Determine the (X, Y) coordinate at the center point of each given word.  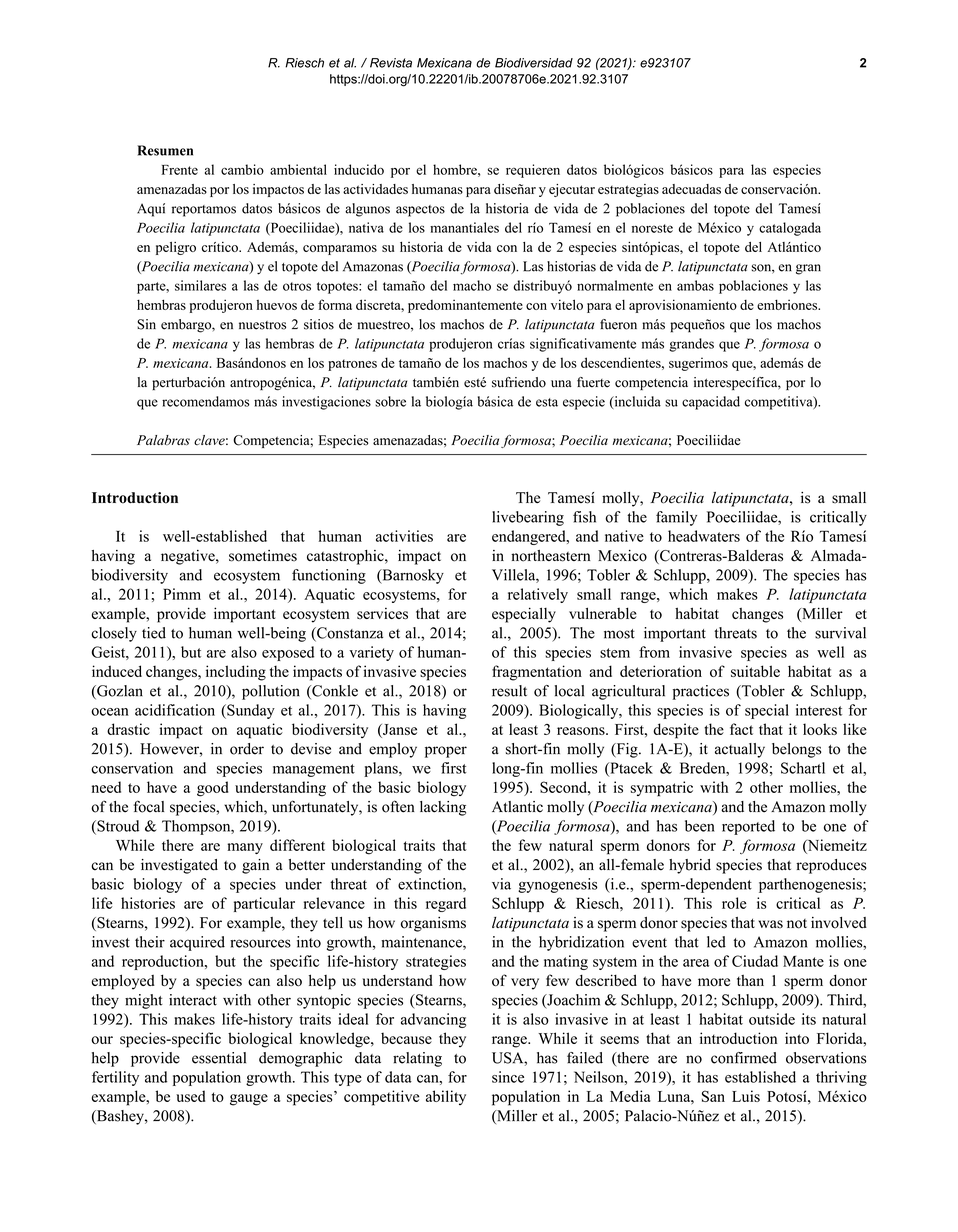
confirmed (744, 1058)
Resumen (165, 150)
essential (219, 1058)
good (212, 789)
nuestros (262, 325)
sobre (390, 401)
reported (748, 827)
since (508, 1077)
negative (189, 557)
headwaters (704, 536)
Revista (391, 63)
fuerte (593, 382)
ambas (695, 285)
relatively (538, 595)
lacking (443, 808)
